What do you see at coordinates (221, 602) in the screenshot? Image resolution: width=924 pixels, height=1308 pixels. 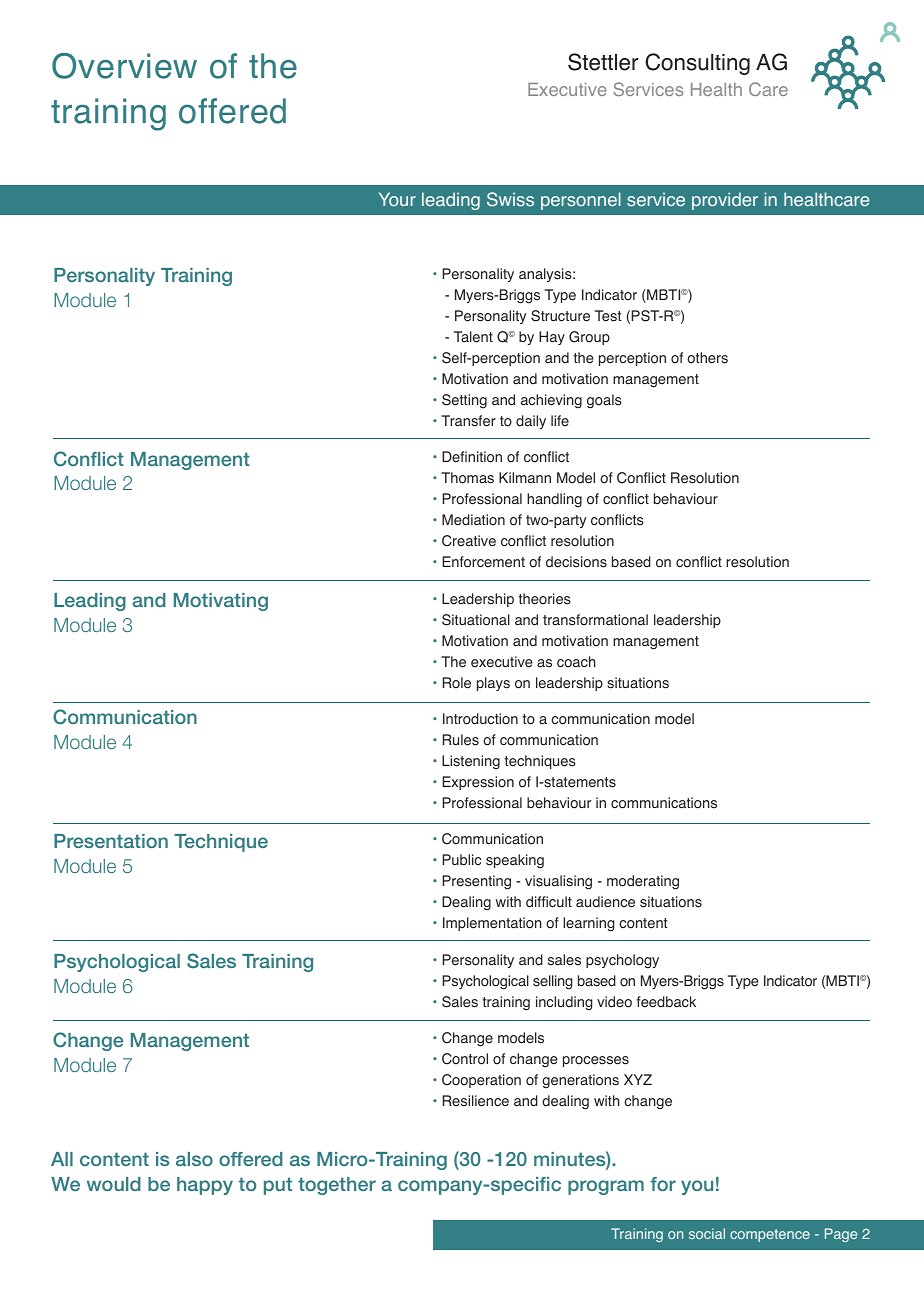 I see `Motivating` at bounding box center [221, 602].
